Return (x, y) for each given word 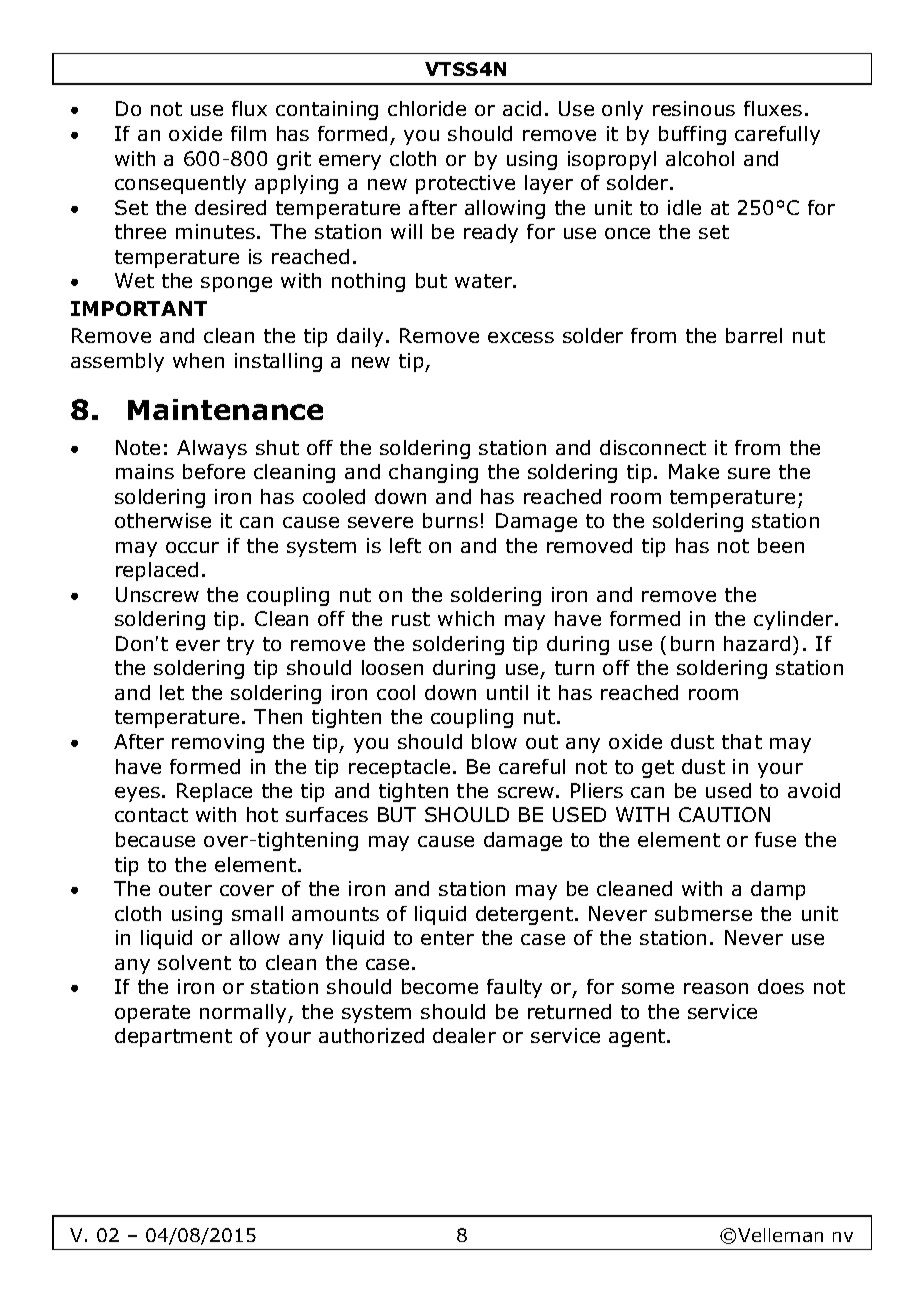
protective (465, 184)
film (248, 133)
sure (749, 473)
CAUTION (724, 814)
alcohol (700, 158)
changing (433, 473)
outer (185, 889)
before (214, 471)
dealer (464, 1035)
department (173, 1037)
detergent (526, 915)
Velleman (780, 1235)
